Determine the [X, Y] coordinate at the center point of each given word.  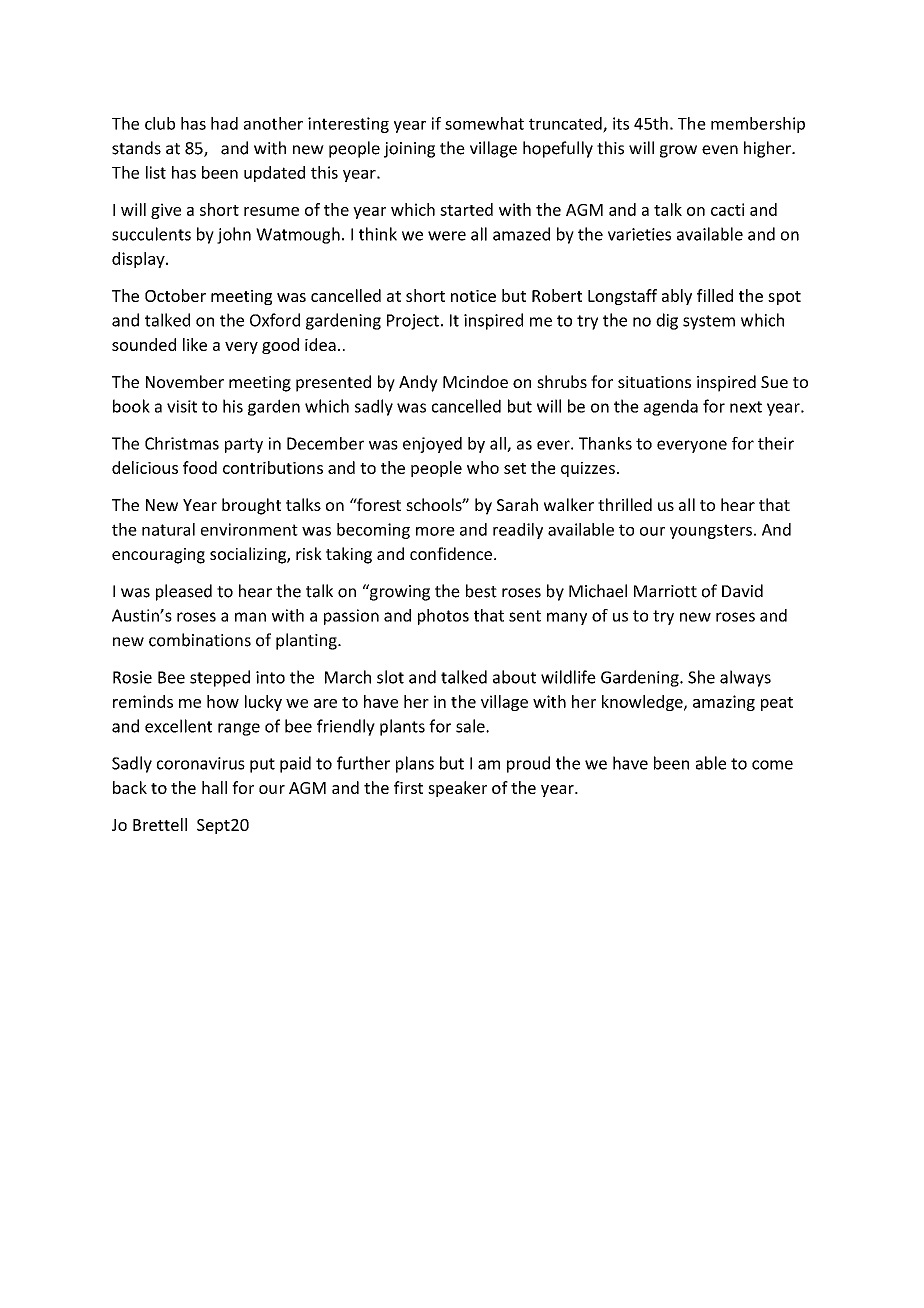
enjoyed [432, 445]
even [720, 150]
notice [473, 296]
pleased [184, 592]
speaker [457, 789]
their [776, 443]
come [772, 765]
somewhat [484, 123]
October [175, 295]
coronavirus [201, 763]
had [224, 123]
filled [715, 295]
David [742, 591]
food [200, 467]
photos [443, 617]
